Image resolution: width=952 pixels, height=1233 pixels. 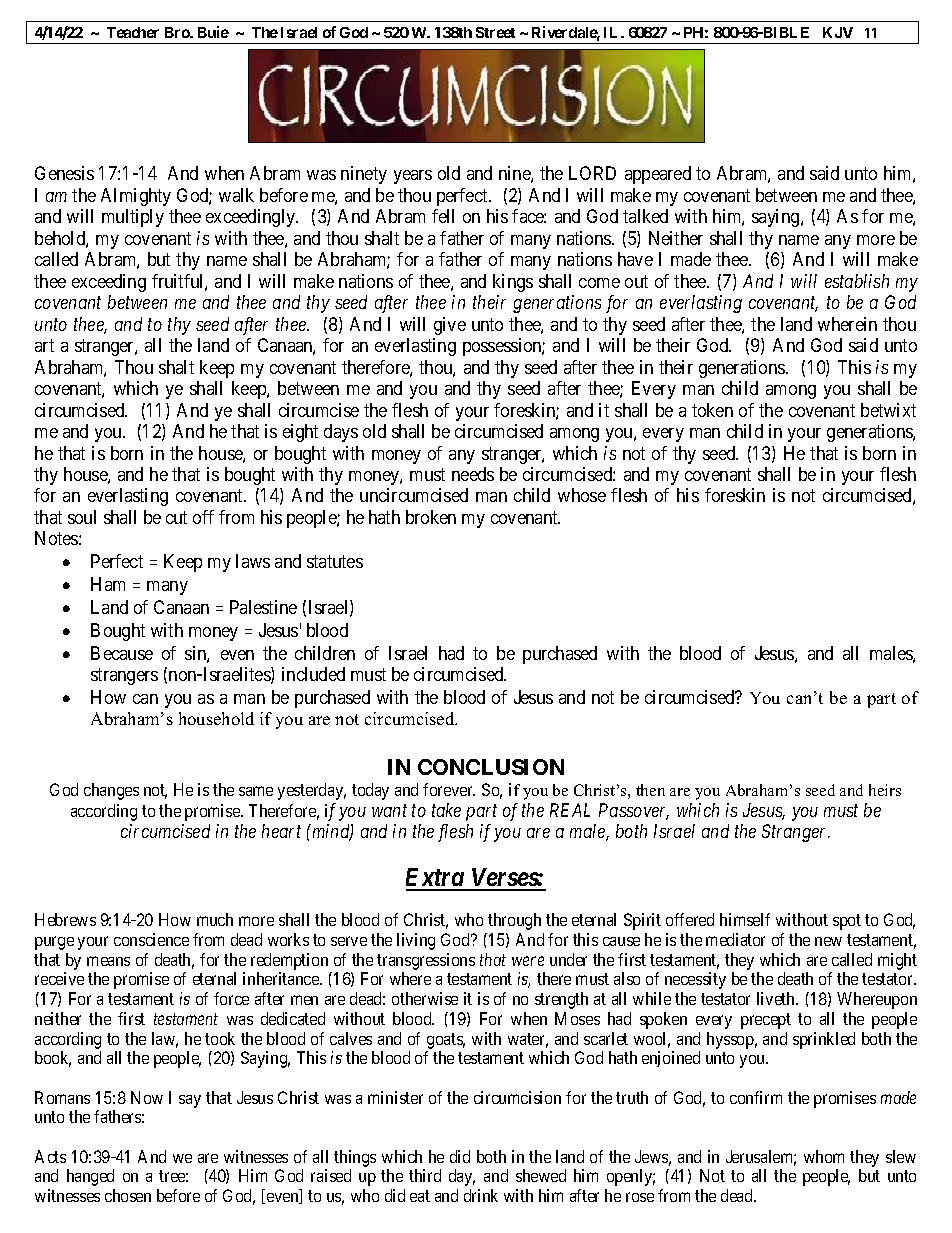 What do you see at coordinates (431, 517) in the image?
I see `broken` at bounding box center [431, 517].
